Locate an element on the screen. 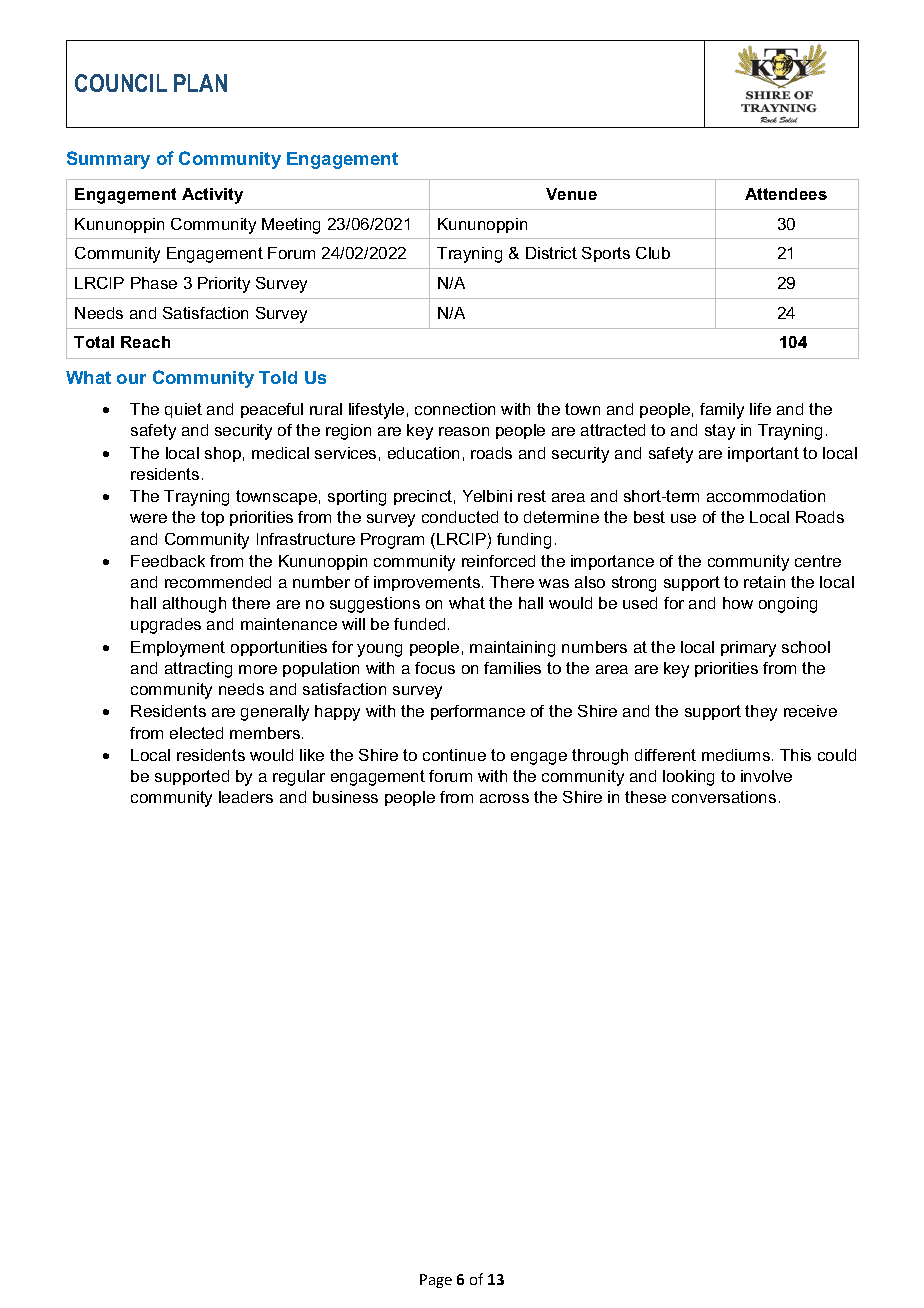 This screenshot has height=1308, width=924. business is located at coordinates (345, 797).
